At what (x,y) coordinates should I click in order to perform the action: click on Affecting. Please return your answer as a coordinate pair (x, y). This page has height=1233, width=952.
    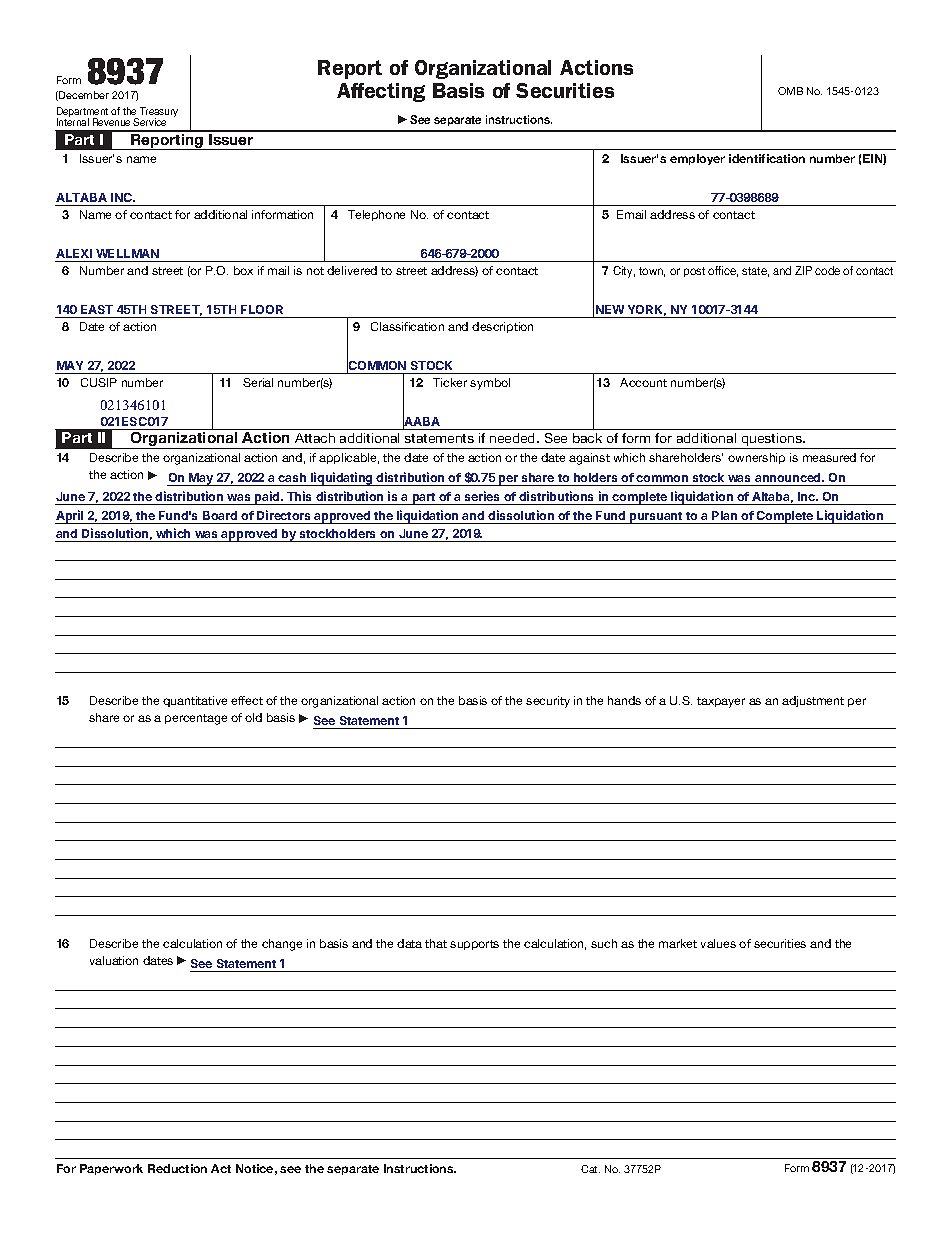
    Looking at the image, I should click on (381, 92).
